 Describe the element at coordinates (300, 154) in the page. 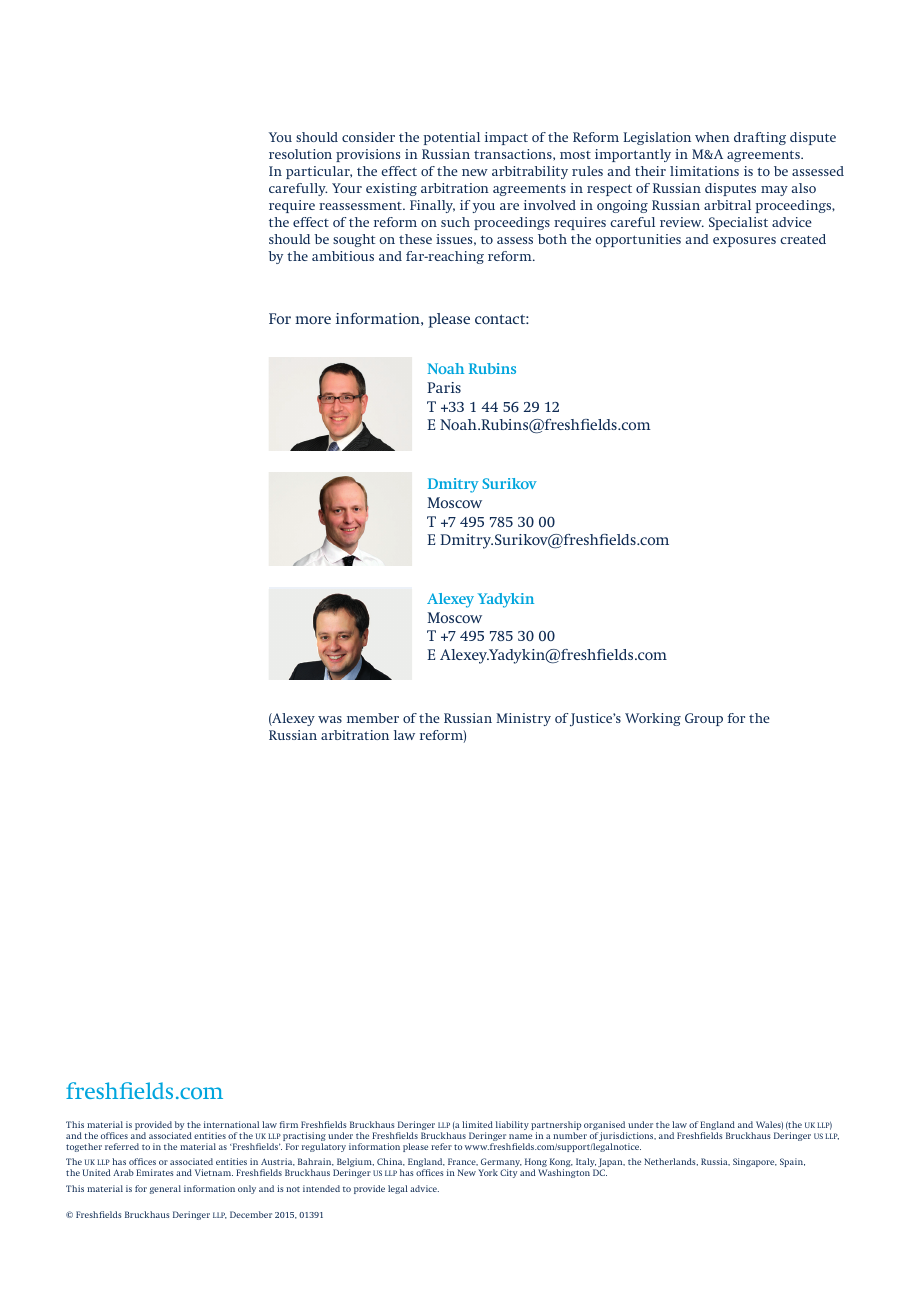

I see `resolution` at that location.
